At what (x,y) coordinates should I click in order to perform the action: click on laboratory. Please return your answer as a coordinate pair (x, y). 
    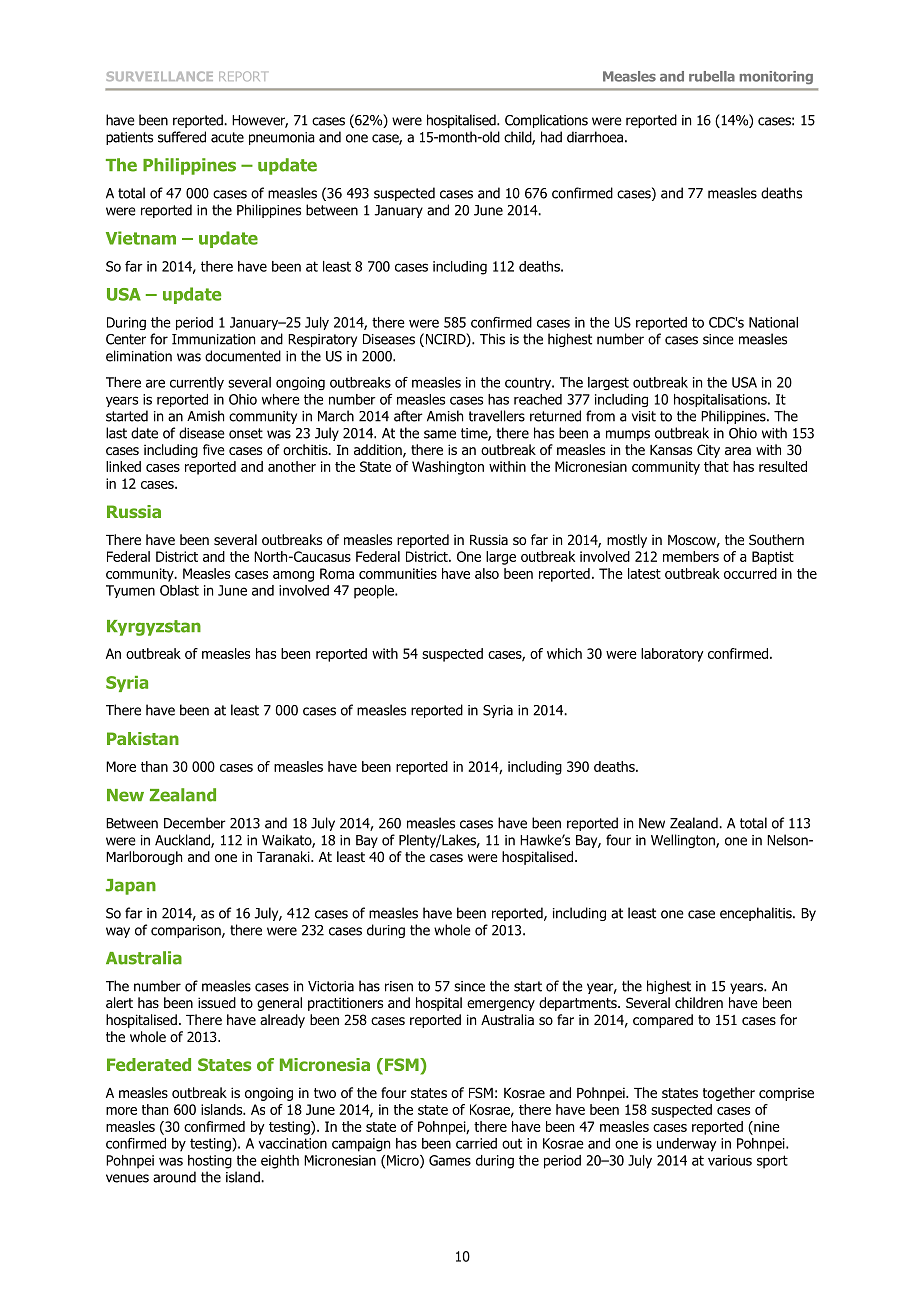
    Looking at the image, I should click on (672, 655).
